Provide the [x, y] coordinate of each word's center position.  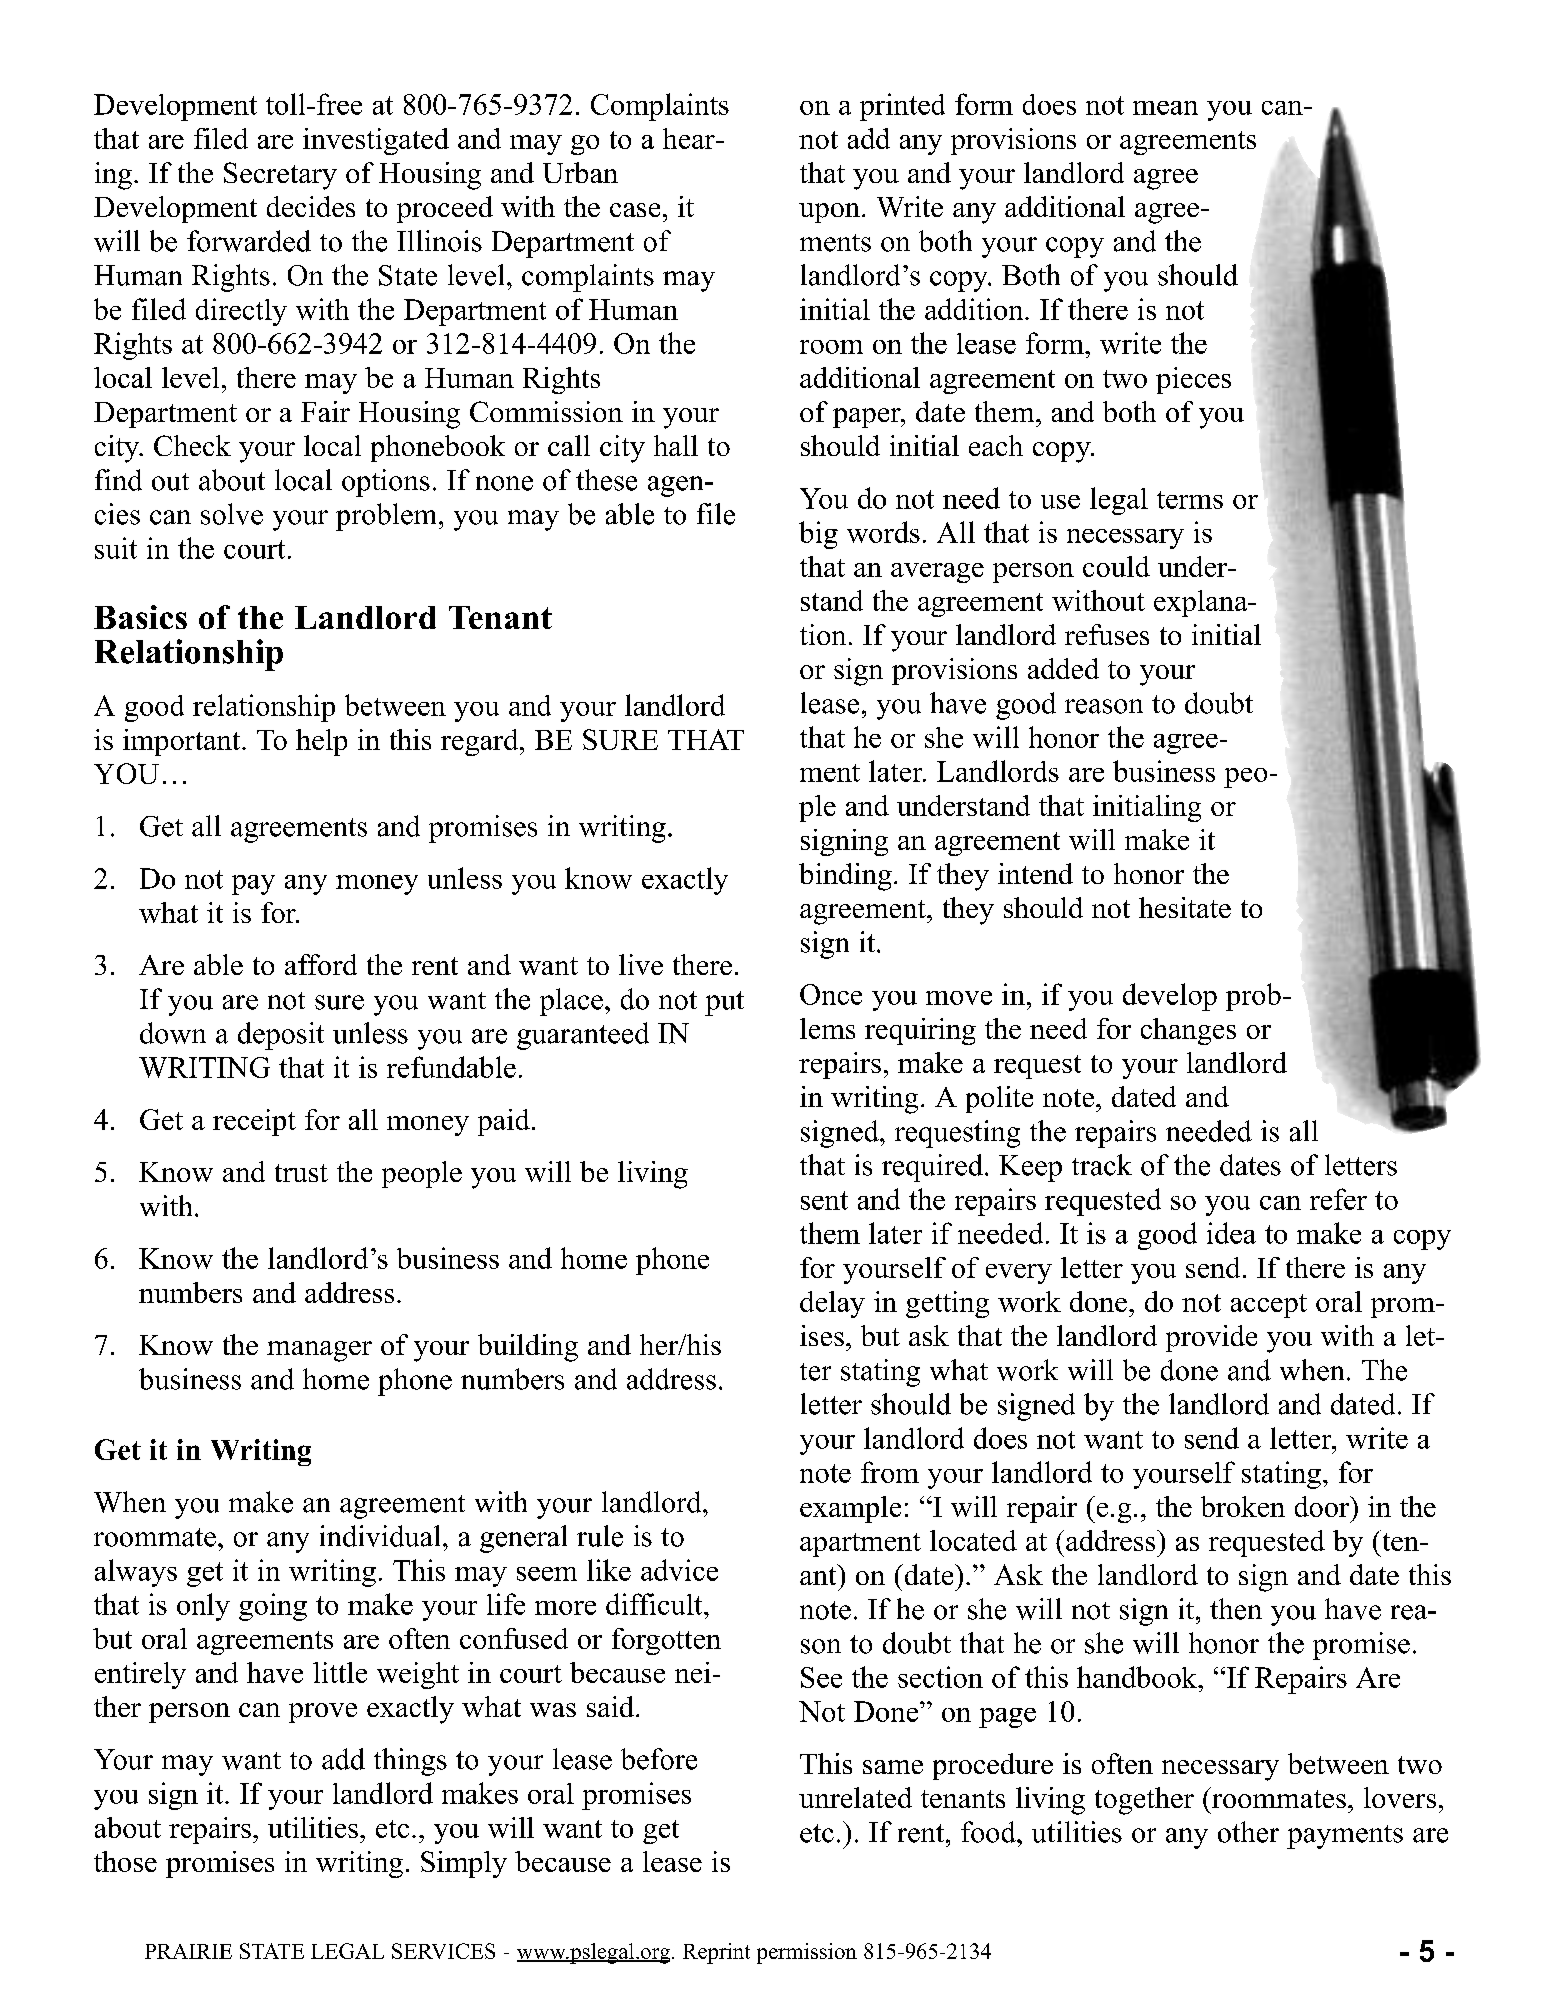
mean [1165, 108]
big [818, 535]
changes [1188, 1031]
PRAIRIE [188, 1951]
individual [380, 1536]
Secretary [280, 176]
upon [829, 213]
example [850, 1509]
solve [232, 514]
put [724, 1003]
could [1116, 566]
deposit [281, 1036]
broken [1243, 1506]
